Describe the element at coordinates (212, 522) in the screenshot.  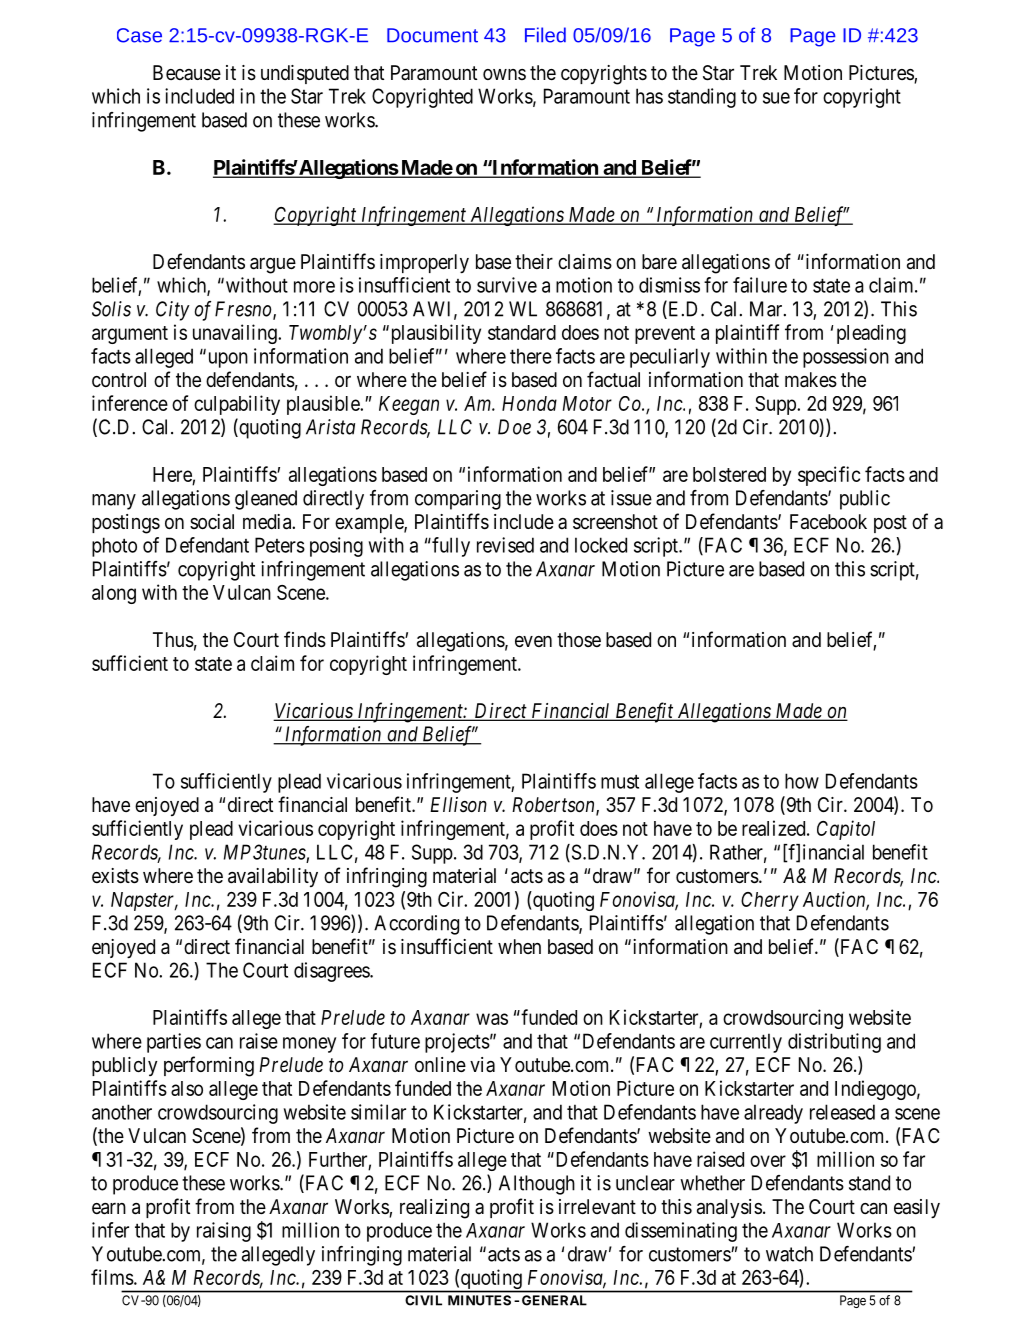
I see `social` at that location.
